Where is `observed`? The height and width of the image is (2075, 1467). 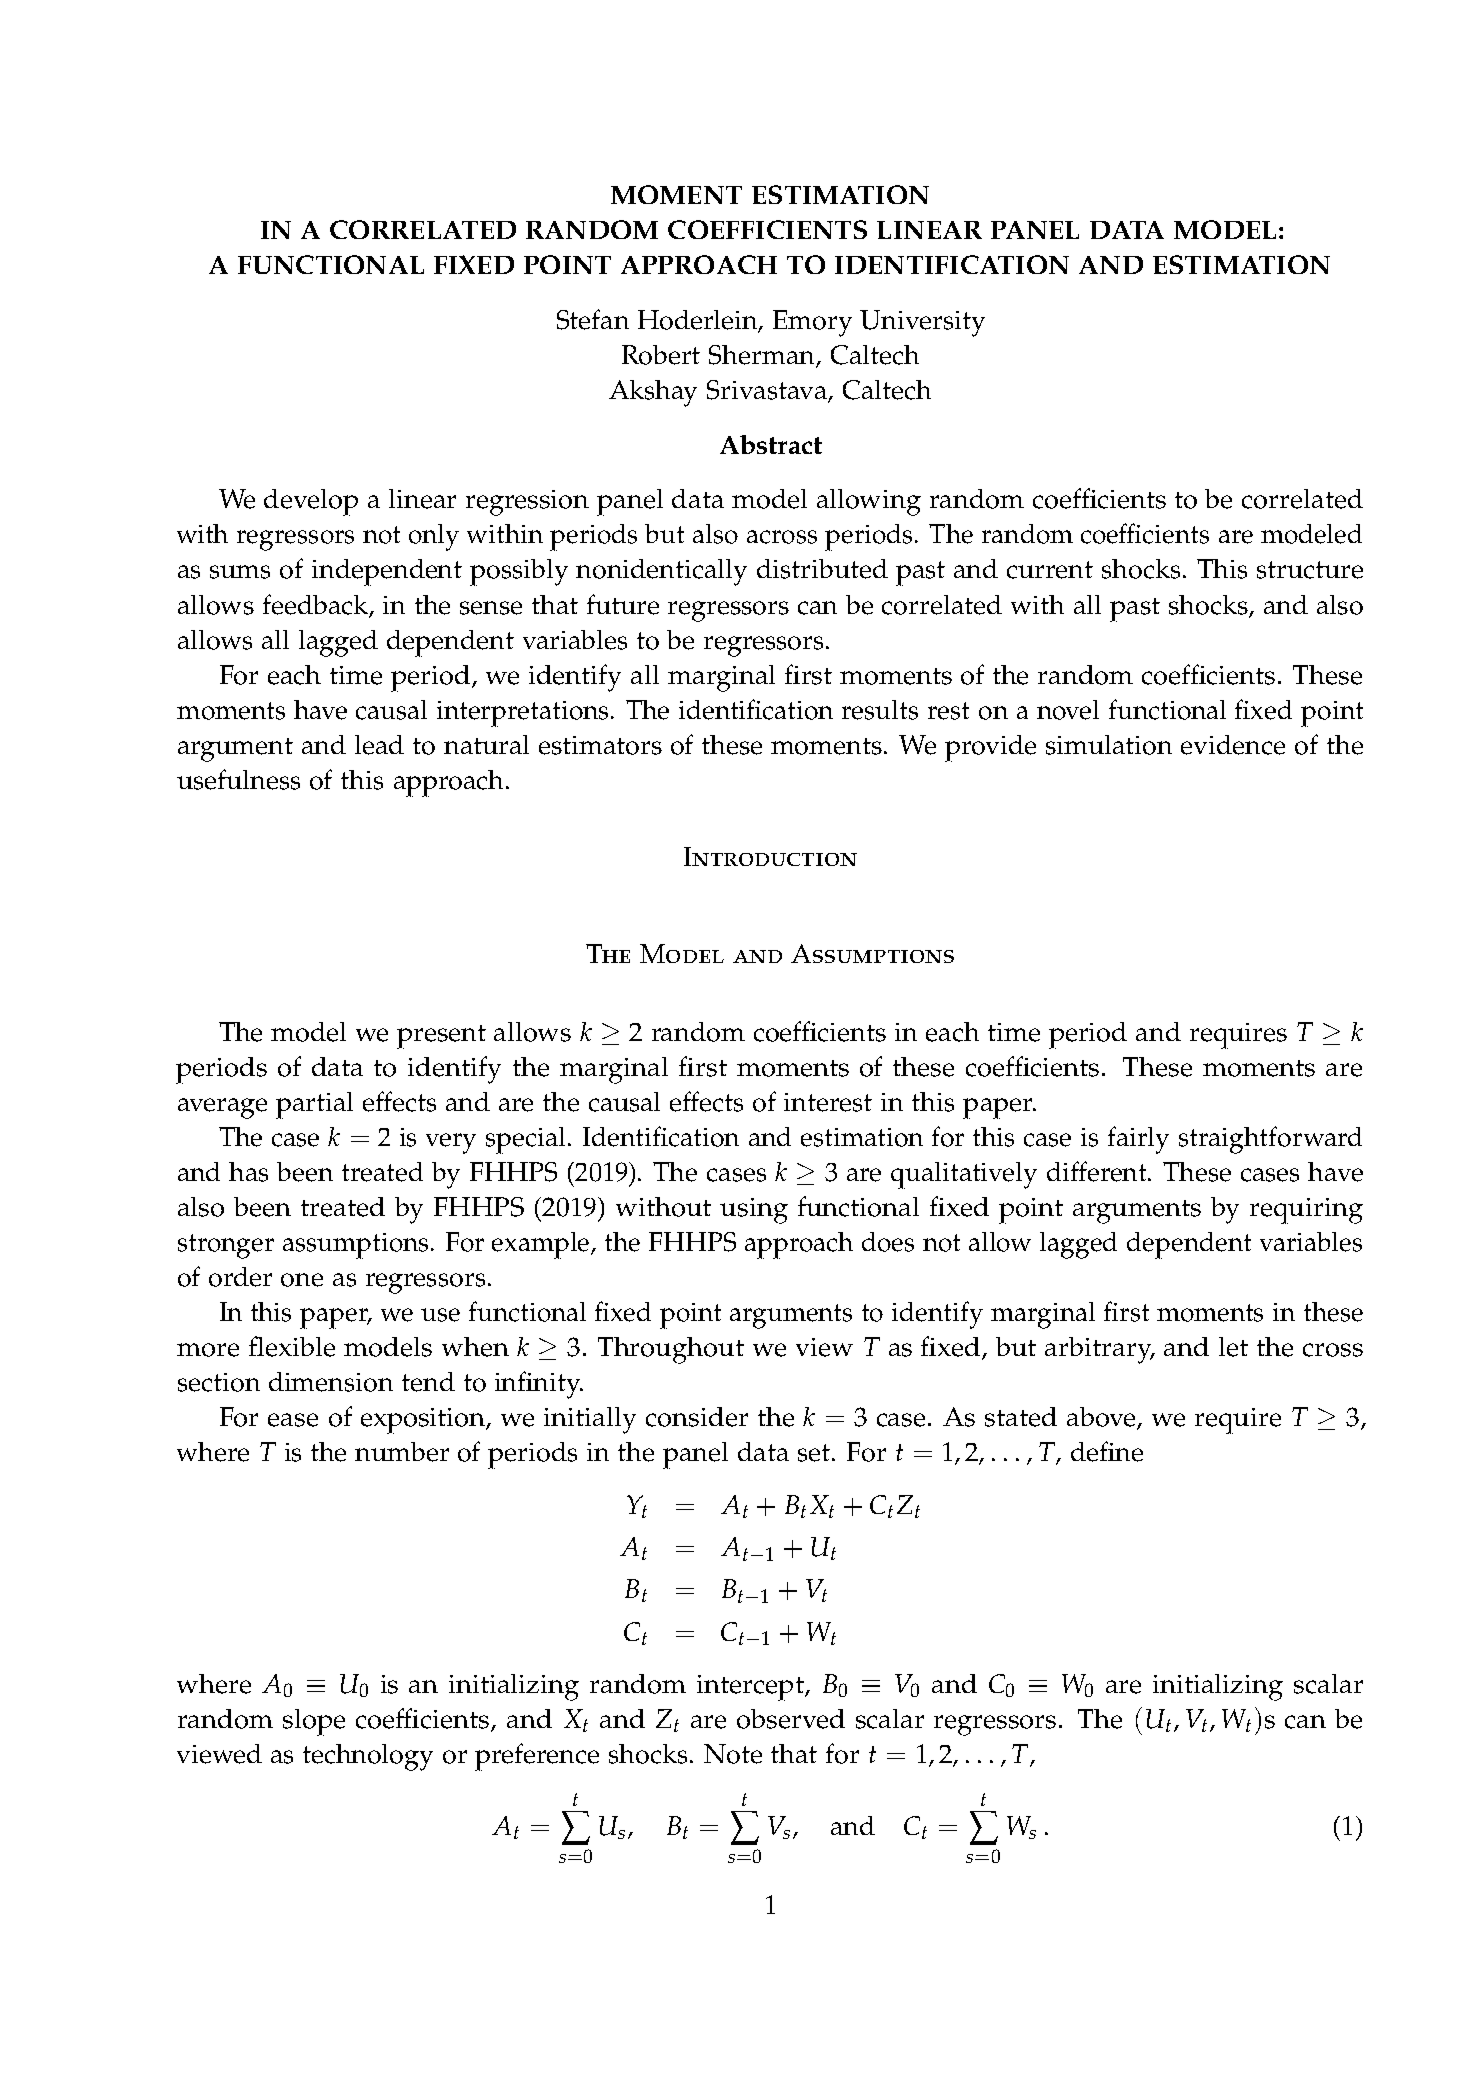 observed is located at coordinates (791, 1719).
